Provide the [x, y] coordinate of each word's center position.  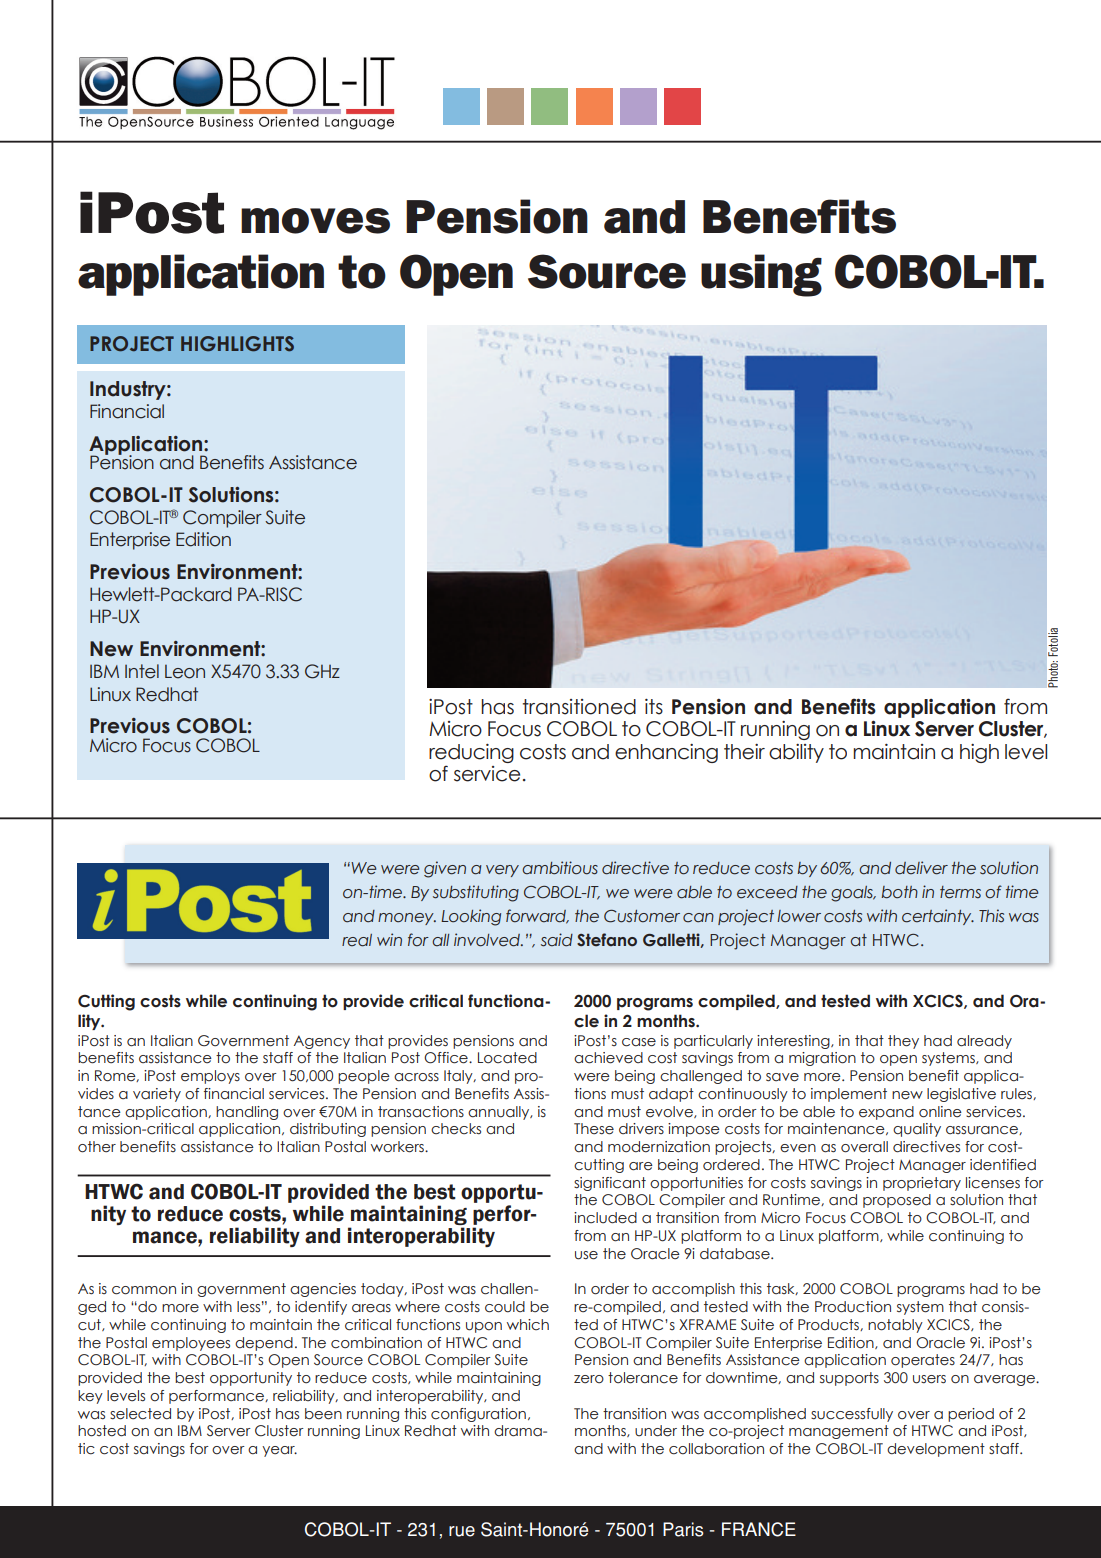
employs [210, 1077]
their [744, 752]
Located [507, 1058]
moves [315, 221]
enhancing [666, 753]
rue [462, 1531]
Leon [185, 672]
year [279, 1451]
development [936, 1450]
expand [886, 1113]
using [761, 275]
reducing [471, 753]
